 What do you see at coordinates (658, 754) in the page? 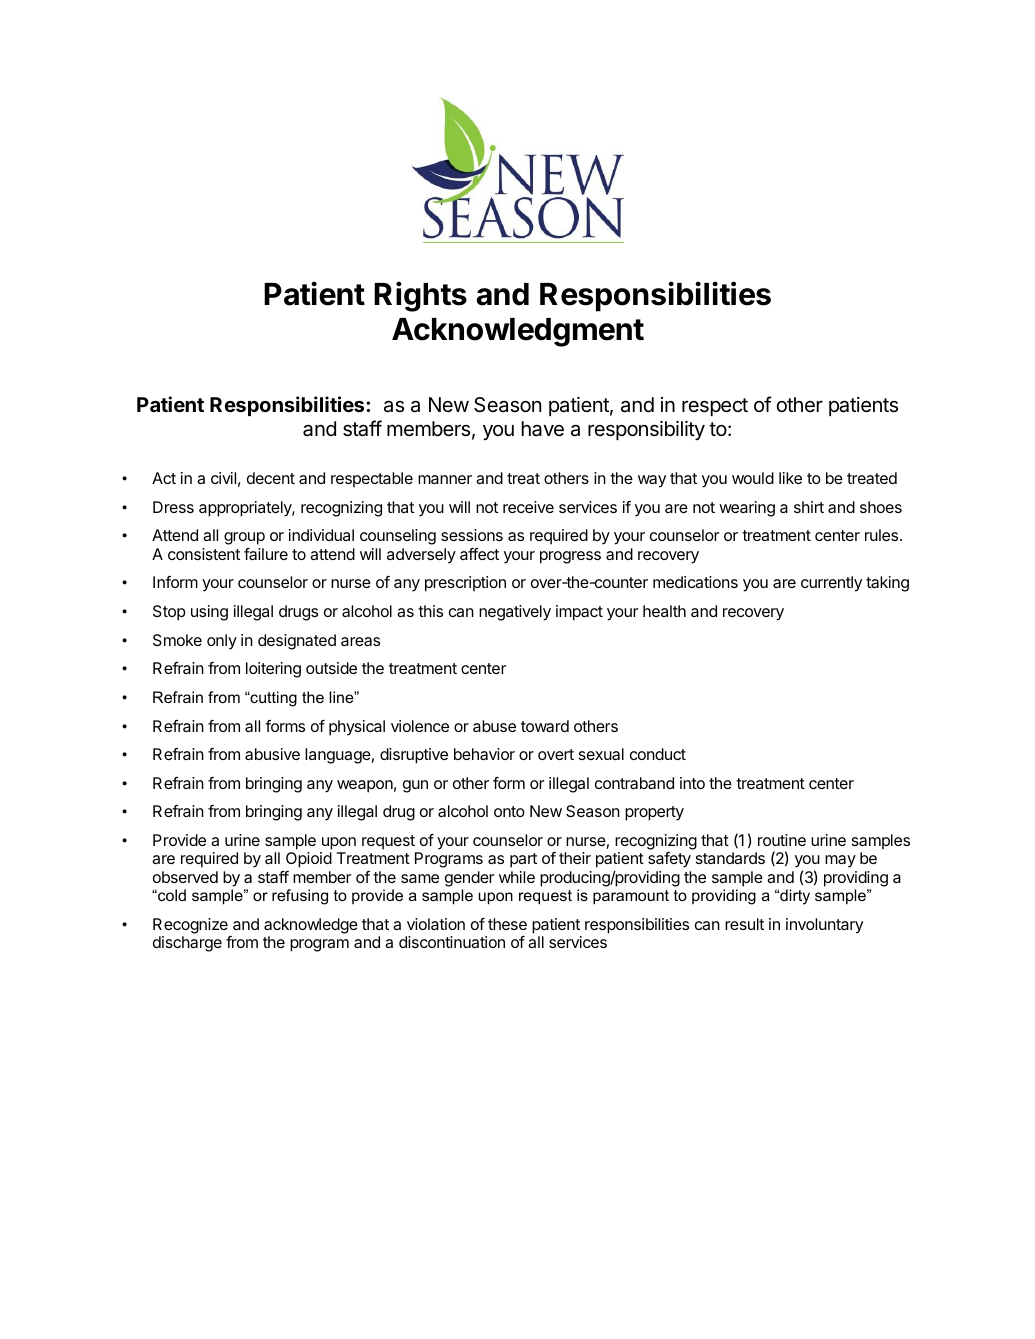
I see `conduct` at bounding box center [658, 754].
